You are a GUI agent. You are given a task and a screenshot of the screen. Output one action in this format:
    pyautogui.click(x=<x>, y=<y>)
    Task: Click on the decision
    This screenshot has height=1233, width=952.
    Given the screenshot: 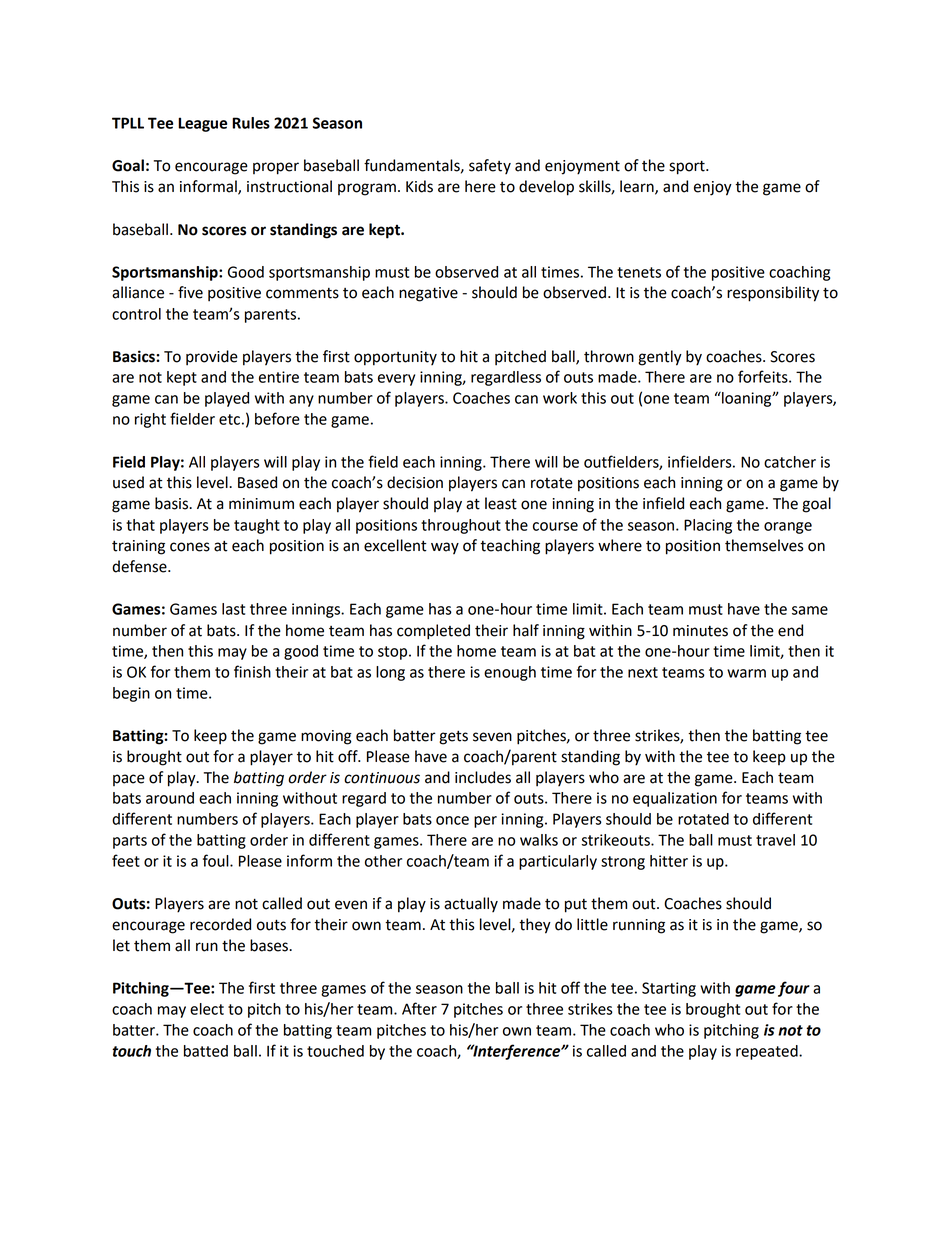 What is the action you would take?
    pyautogui.click(x=415, y=482)
